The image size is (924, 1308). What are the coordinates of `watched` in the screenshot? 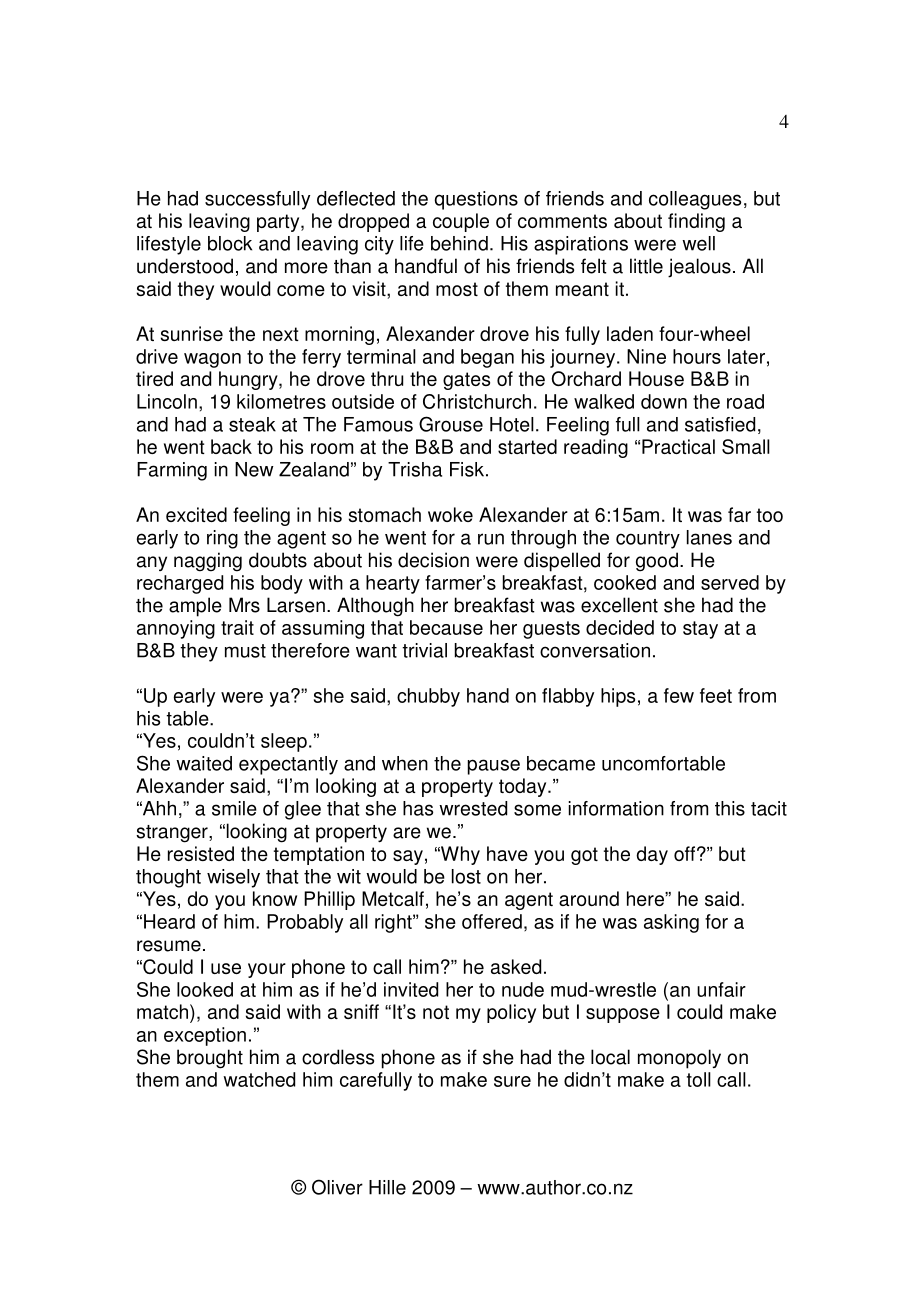 It's located at (259, 1079).
